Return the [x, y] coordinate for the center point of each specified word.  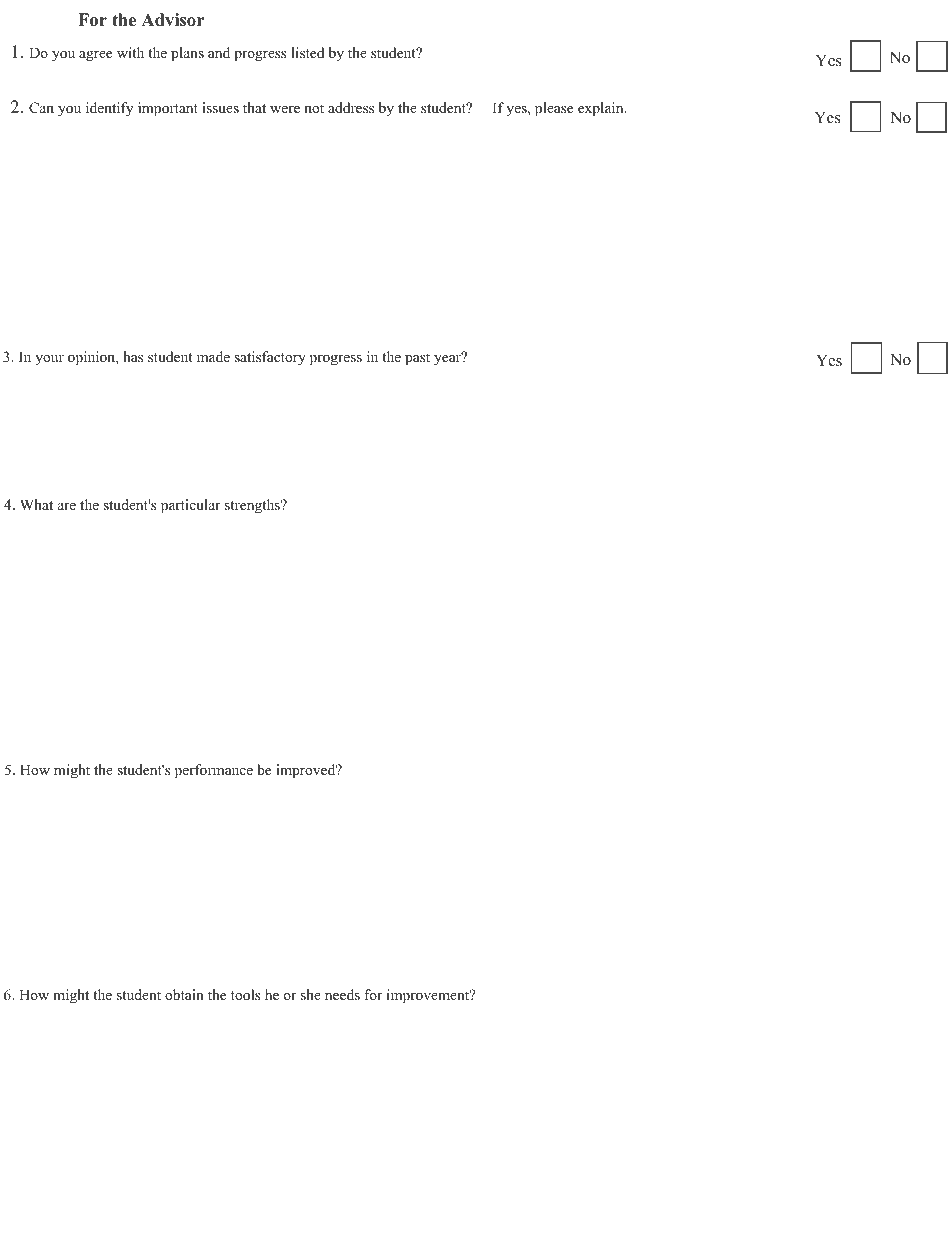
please [554, 109]
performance [214, 771]
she [311, 994]
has [133, 356]
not [314, 108]
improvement [429, 996]
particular [190, 506]
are [67, 506]
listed [307, 52]
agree [95, 56]
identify [109, 109]
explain [602, 109]
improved [307, 771]
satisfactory [270, 358]
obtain [184, 994]
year [448, 359]
